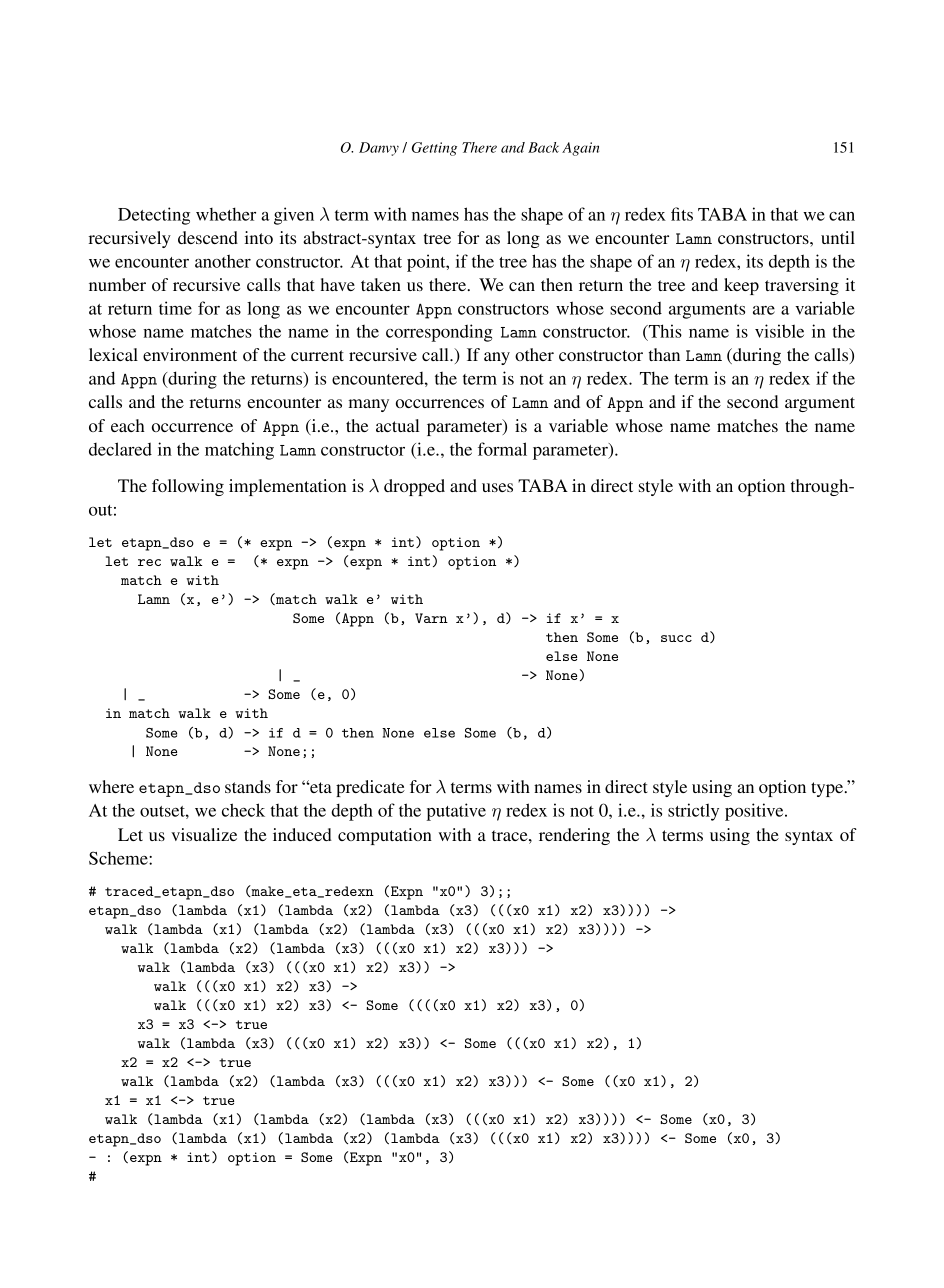 Image resolution: width=944 pixels, height=1288 pixels. I want to click on fits, so click(682, 214).
